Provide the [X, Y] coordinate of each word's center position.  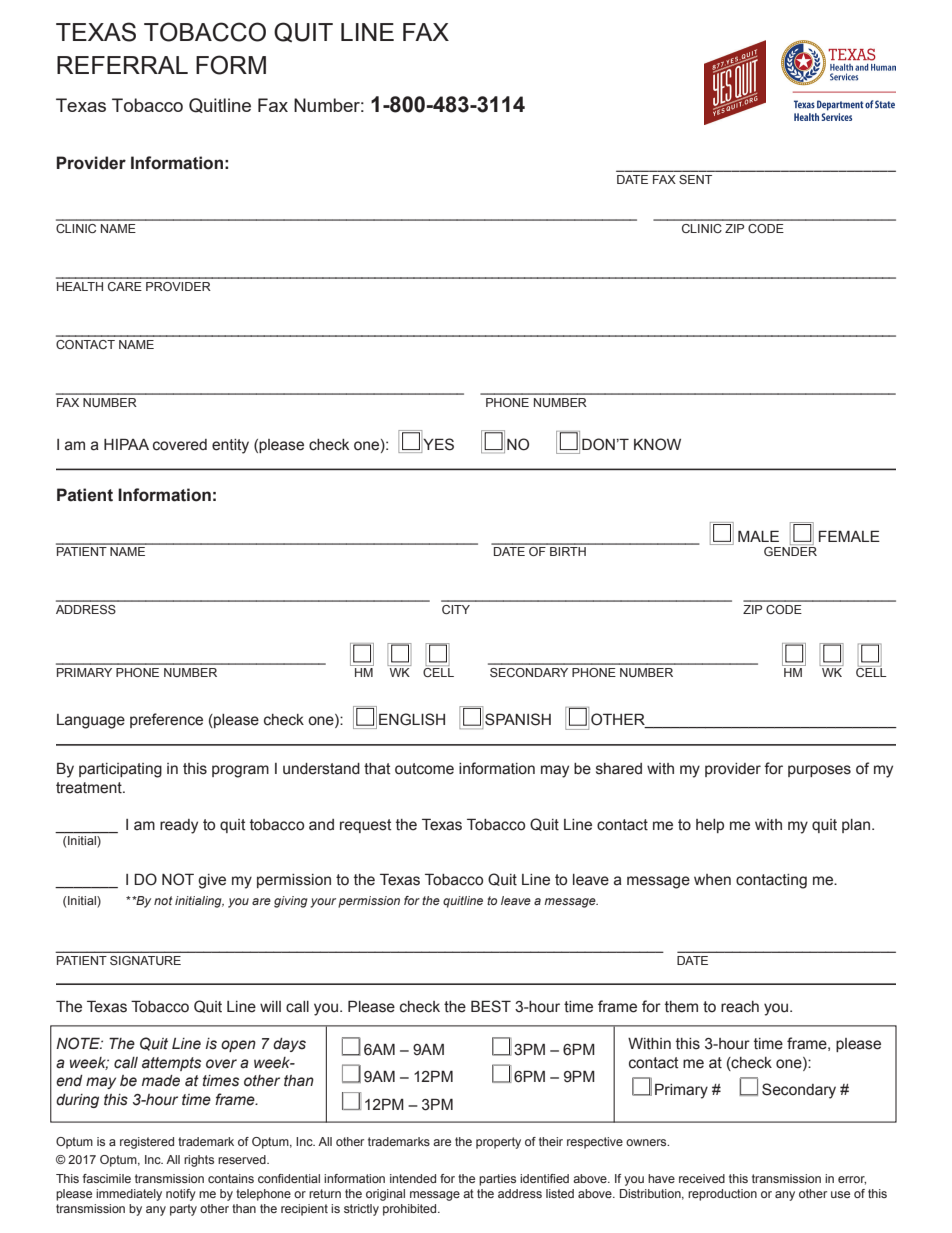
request [366, 826]
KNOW [657, 444]
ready [179, 826]
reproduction [722, 1195]
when [712, 880]
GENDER [790, 551]
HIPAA [126, 444]
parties [497, 1180]
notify [181, 1195]
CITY [456, 609]
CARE [125, 286]
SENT [695, 179]
